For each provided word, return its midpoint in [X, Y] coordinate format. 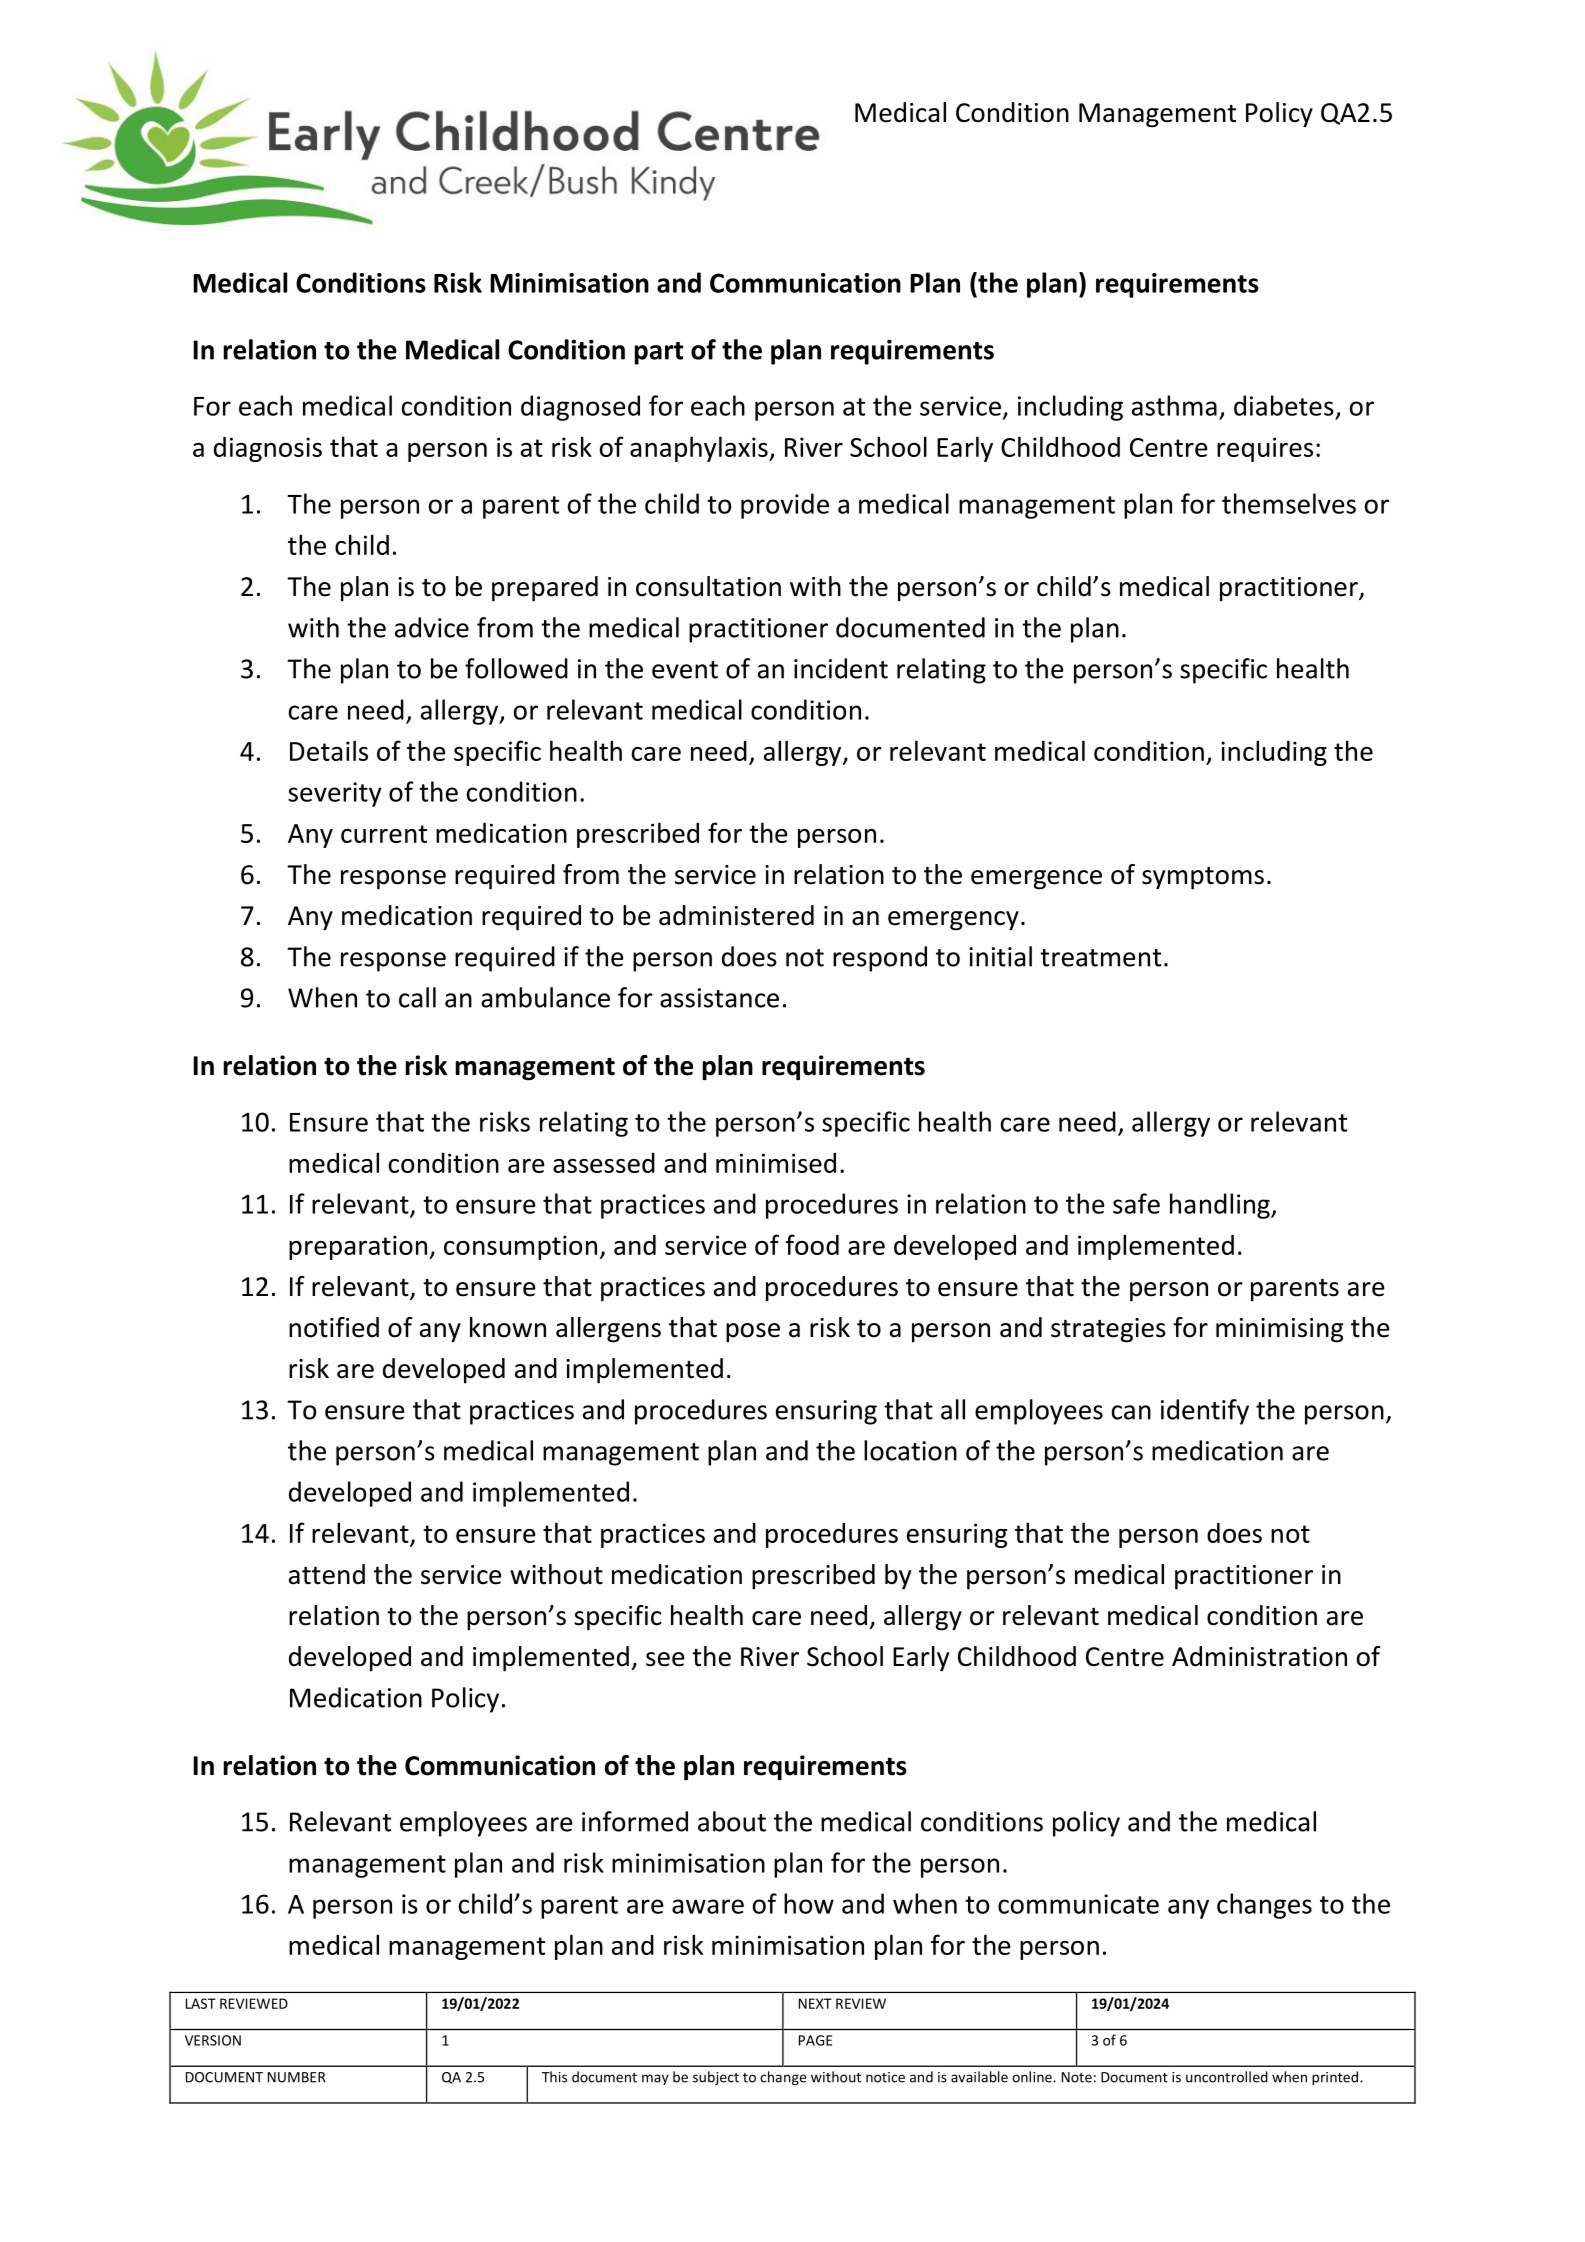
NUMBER [296, 2077]
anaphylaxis [700, 449]
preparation [359, 1247]
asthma [1174, 405]
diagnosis [268, 449]
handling [1221, 1206]
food [812, 1244]
